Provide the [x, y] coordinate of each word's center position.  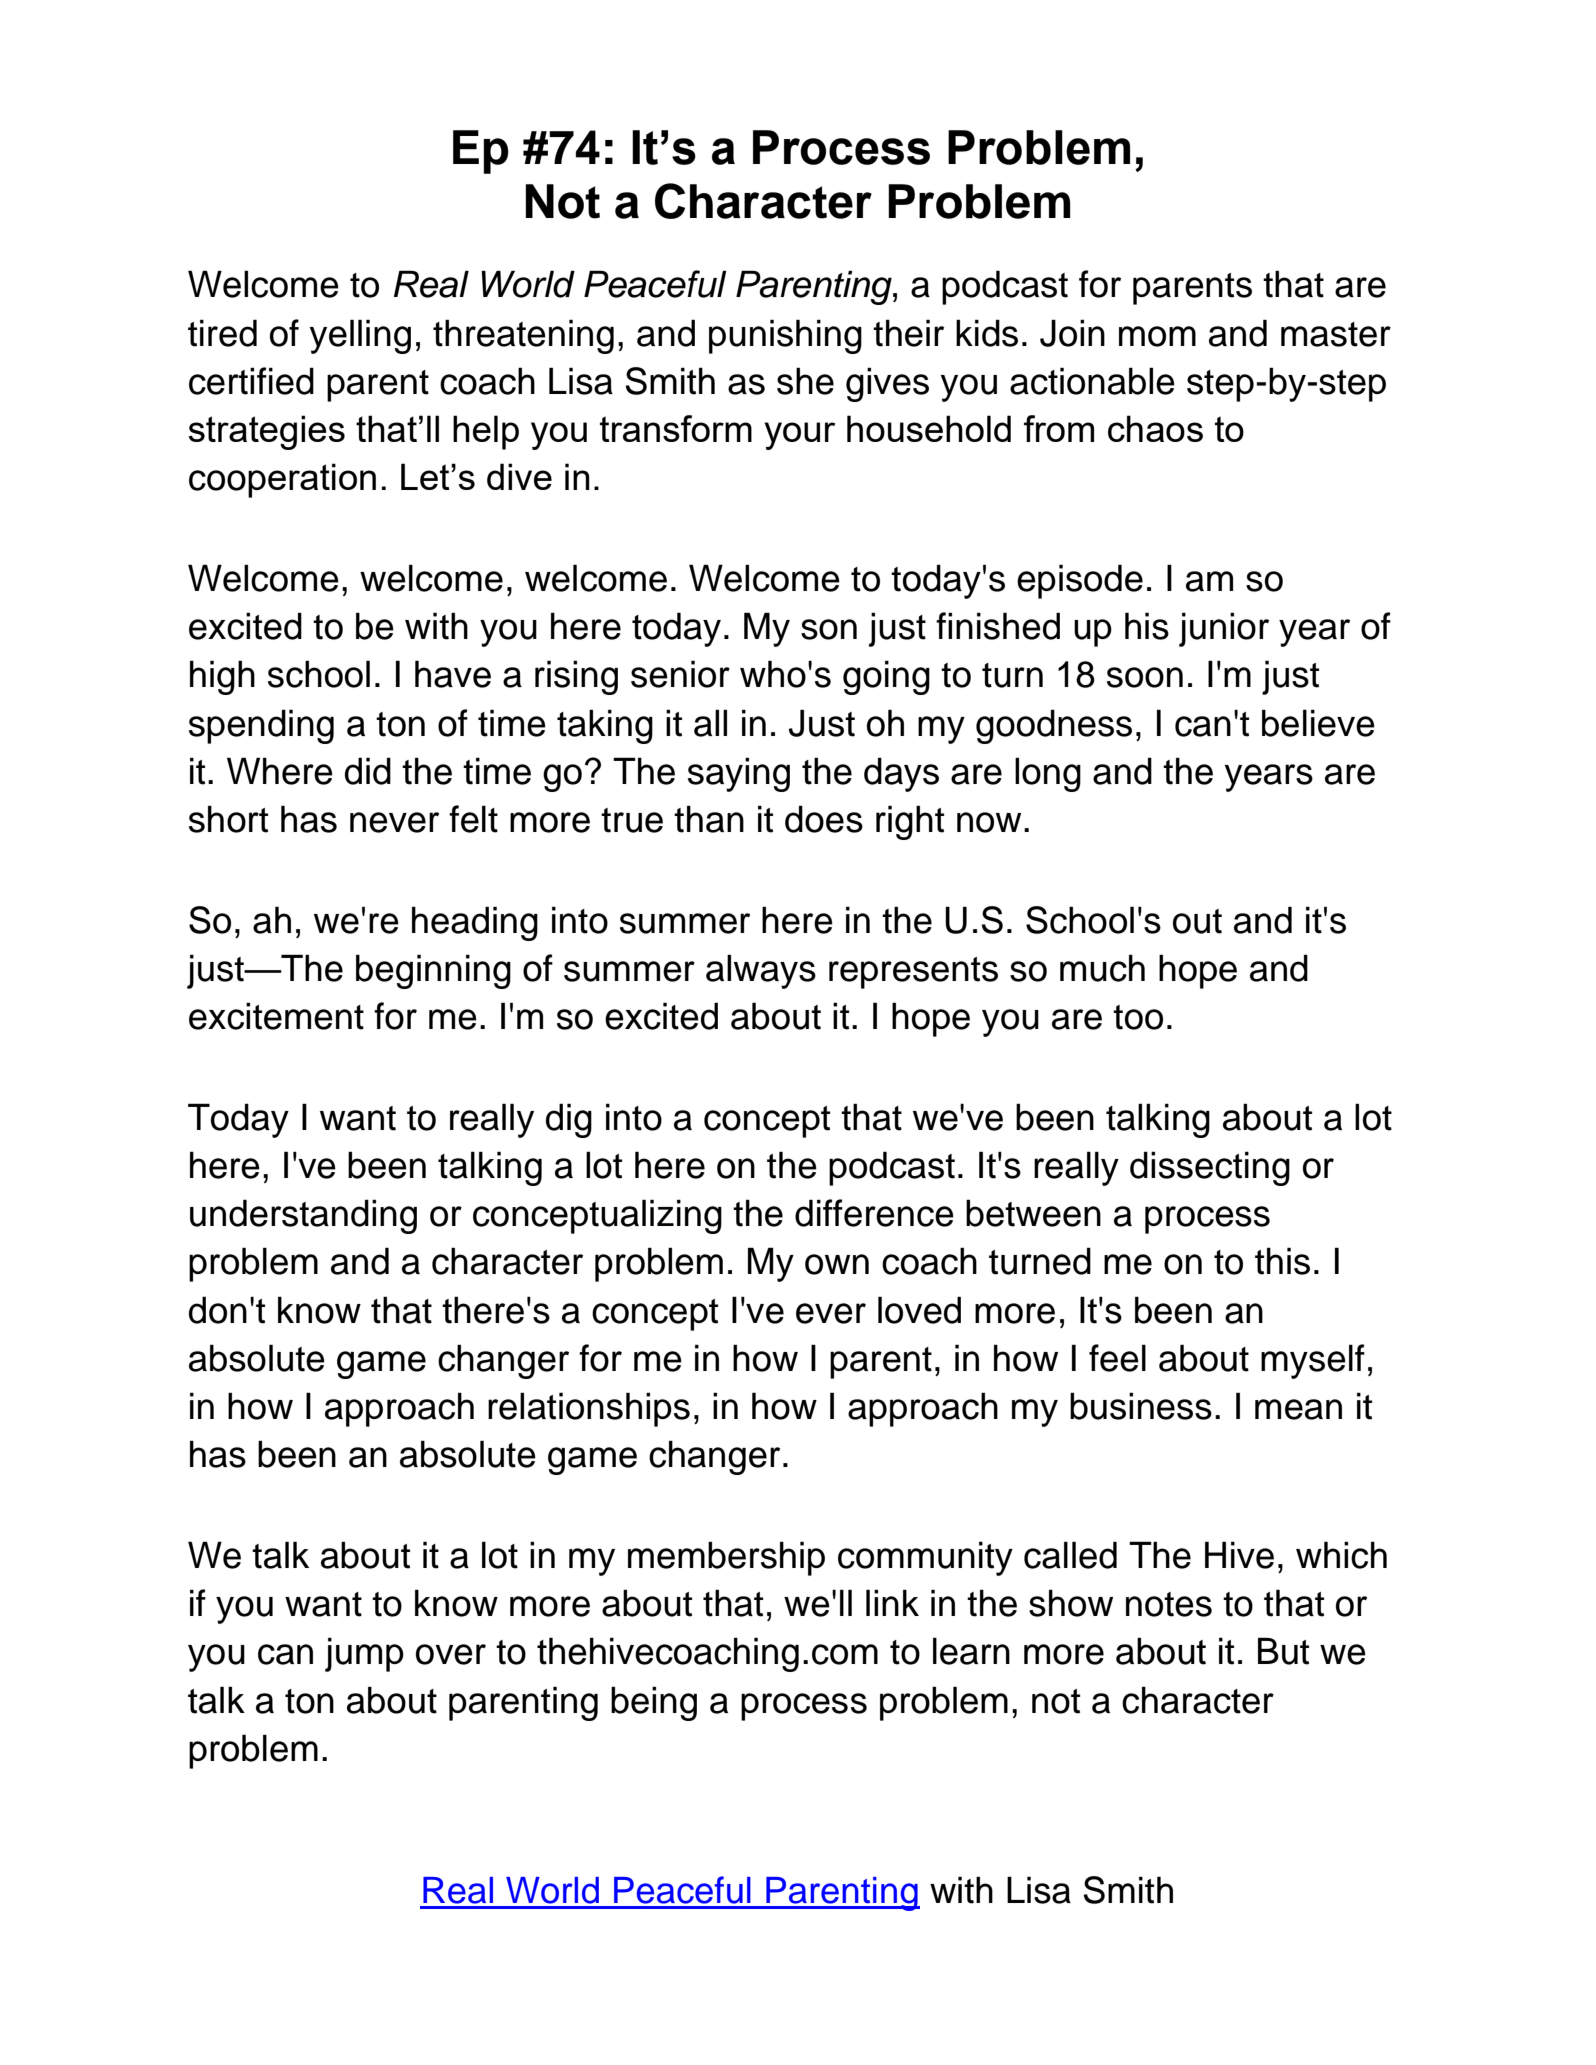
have [453, 674]
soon [1145, 677]
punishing [785, 336]
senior [680, 674]
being [654, 1703]
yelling [360, 336]
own [837, 1264]
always [761, 971]
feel [1117, 1358]
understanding [303, 1216]
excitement [276, 1016]
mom [1157, 336]
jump [364, 1654]
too [1138, 1017]
